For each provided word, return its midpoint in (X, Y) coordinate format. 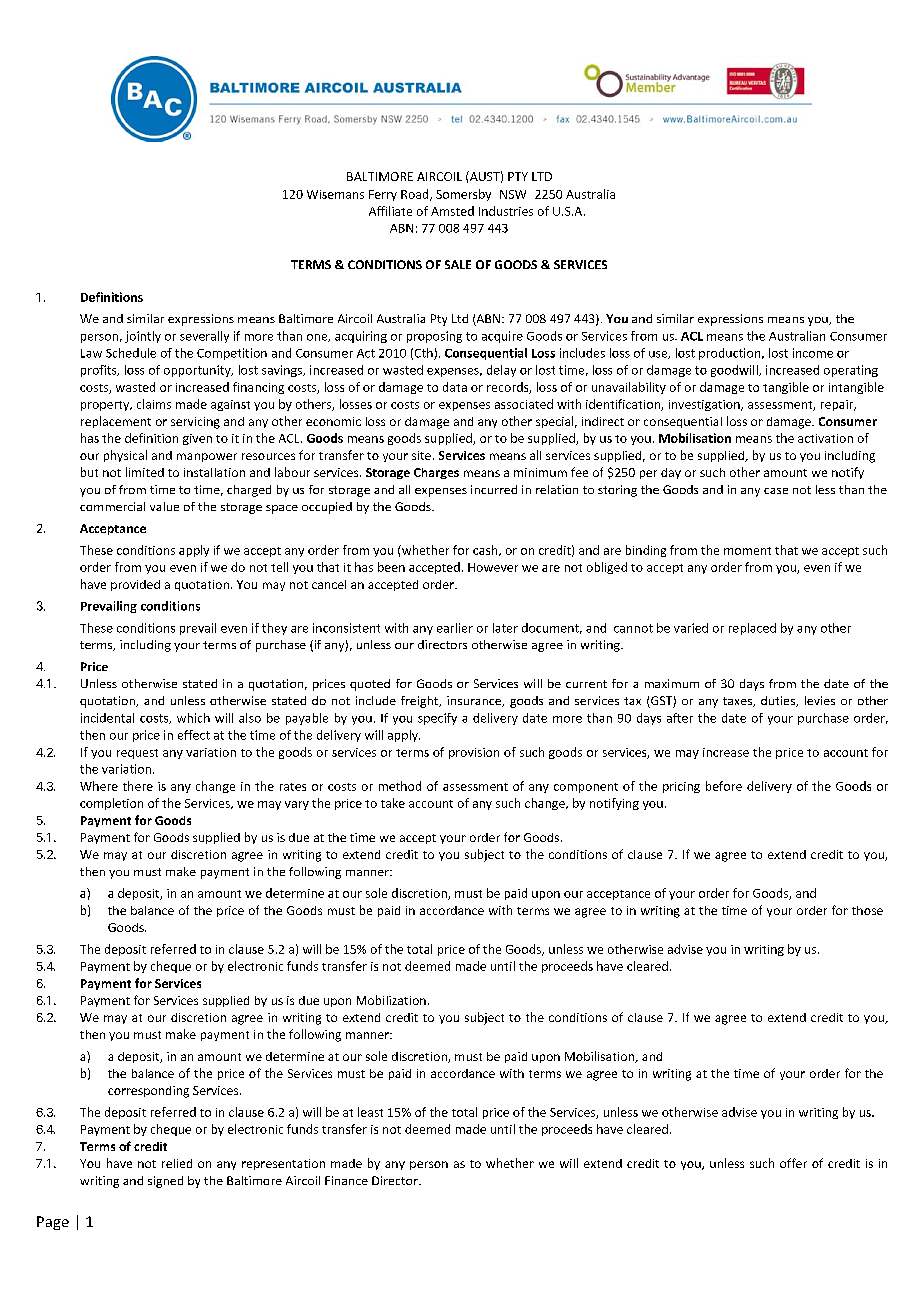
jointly (143, 337)
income (813, 353)
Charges (436, 473)
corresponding (148, 1092)
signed (165, 1182)
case (776, 491)
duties (779, 701)
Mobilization (391, 1000)
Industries (506, 211)
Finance (346, 1180)
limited (145, 472)
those (867, 910)
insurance (475, 701)
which (193, 718)
